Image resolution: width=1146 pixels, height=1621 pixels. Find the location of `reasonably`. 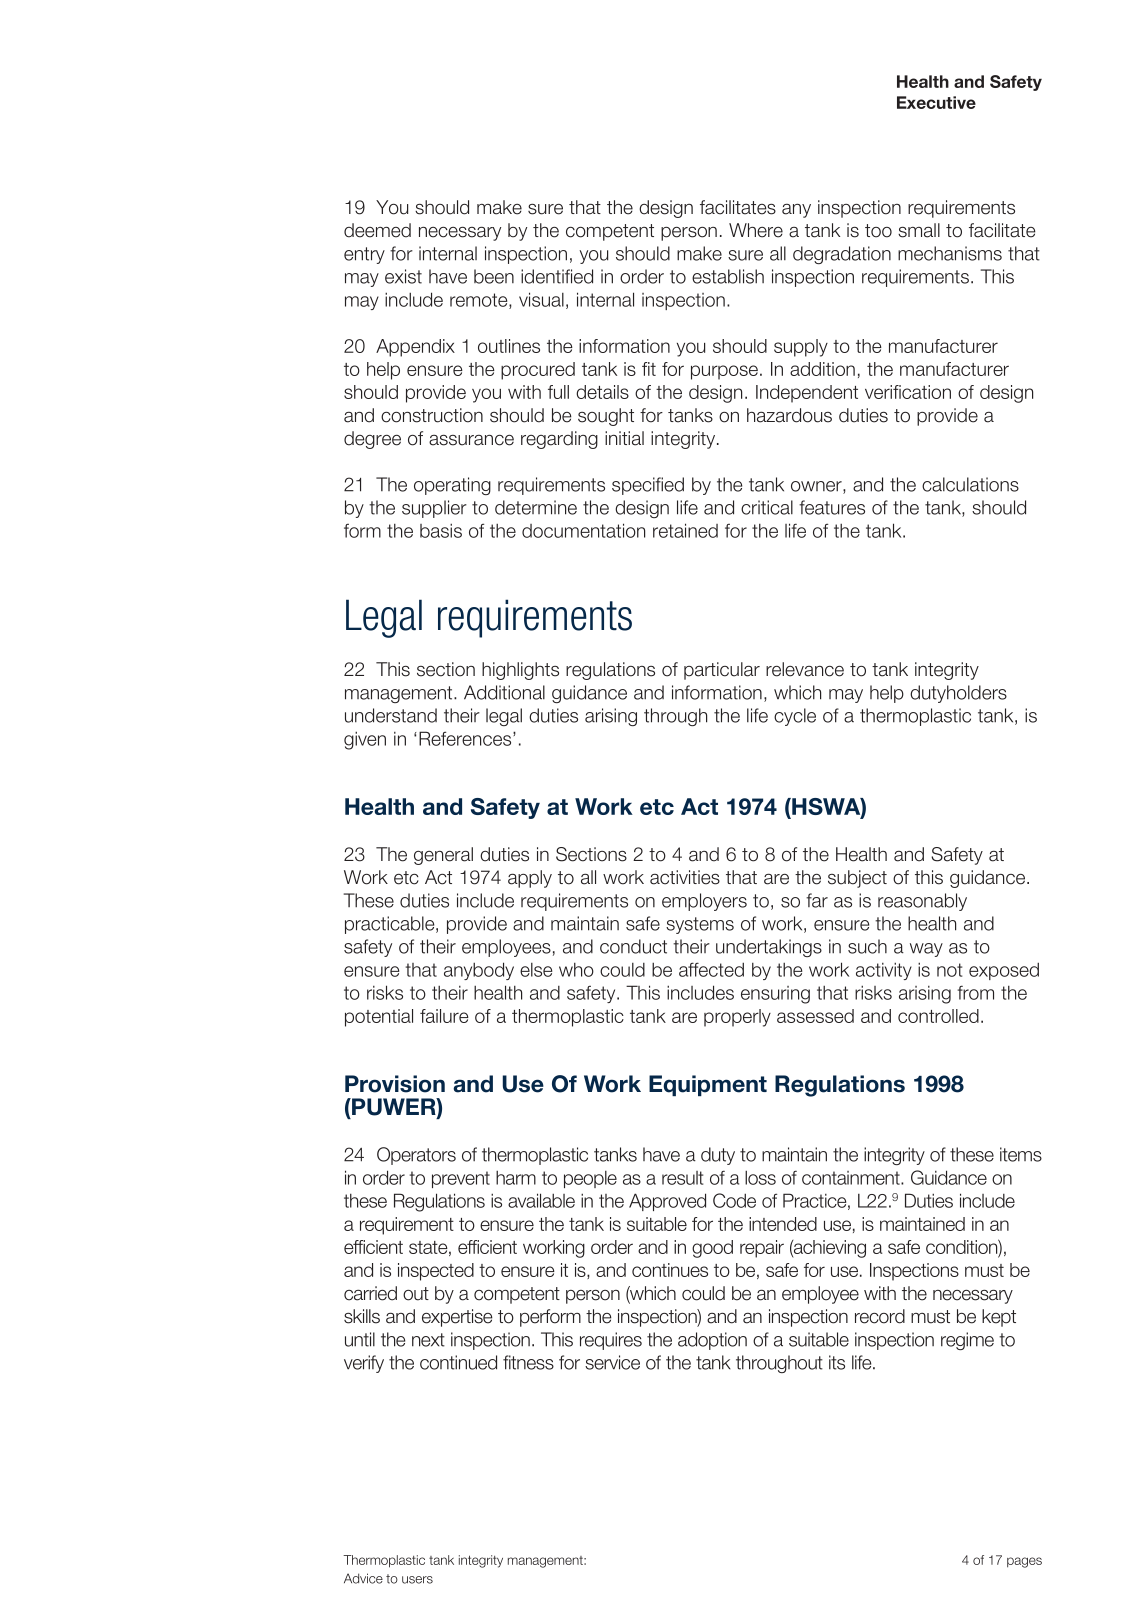

reasonably is located at coordinates (922, 902).
